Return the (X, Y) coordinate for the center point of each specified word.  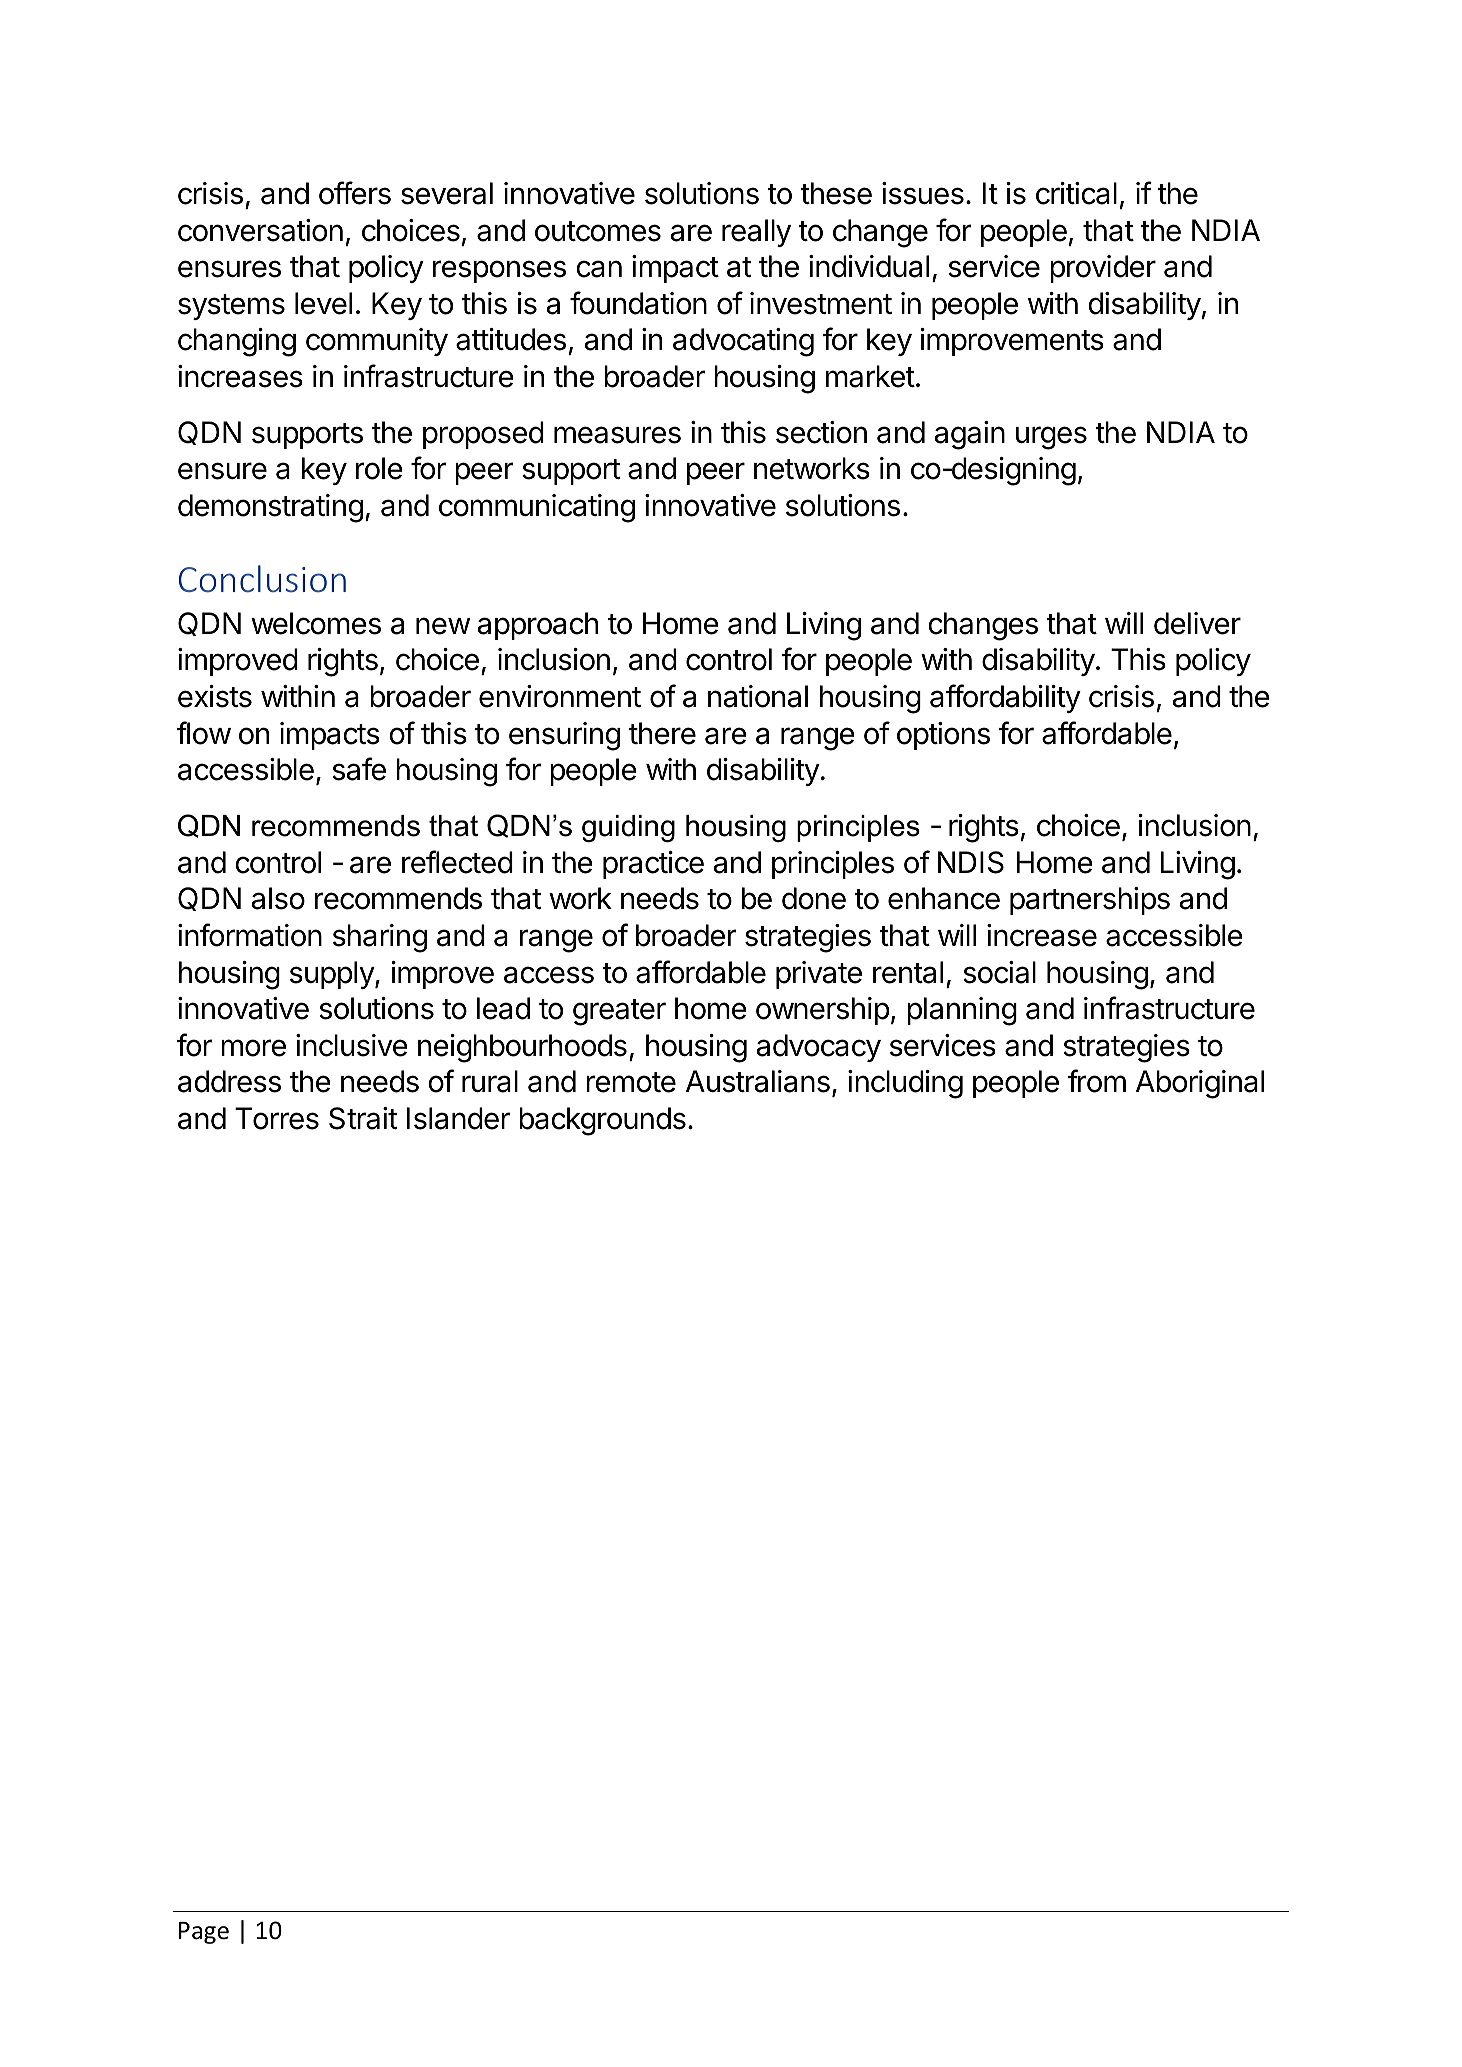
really (756, 233)
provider (1103, 269)
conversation (260, 230)
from (1097, 1081)
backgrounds (602, 1121)
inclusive (352, 1045)
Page (204, 1933)
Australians (758, 1081)
